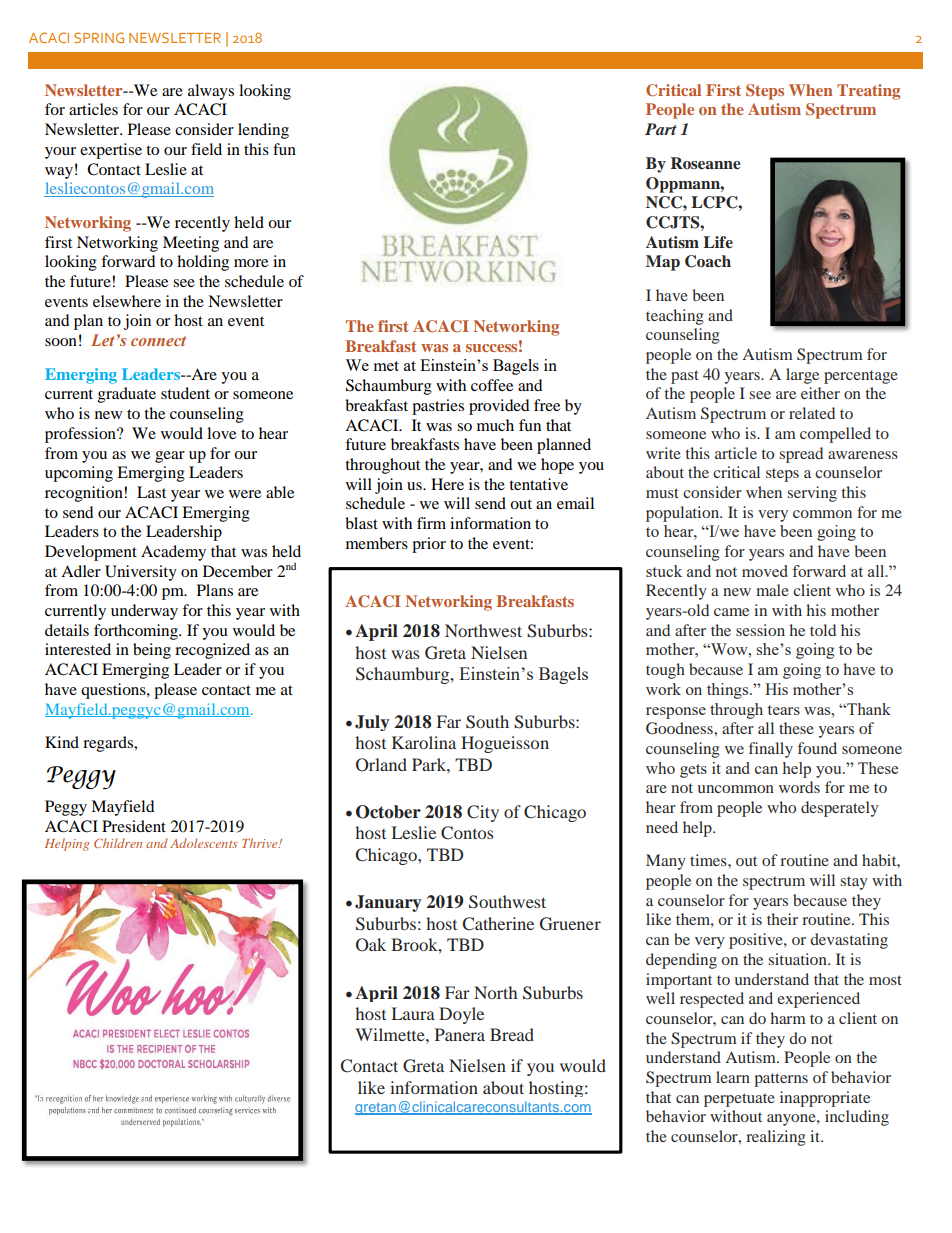 This screenshot has height=1233, width=952. I want to click on Treating, so click(868, 92).
